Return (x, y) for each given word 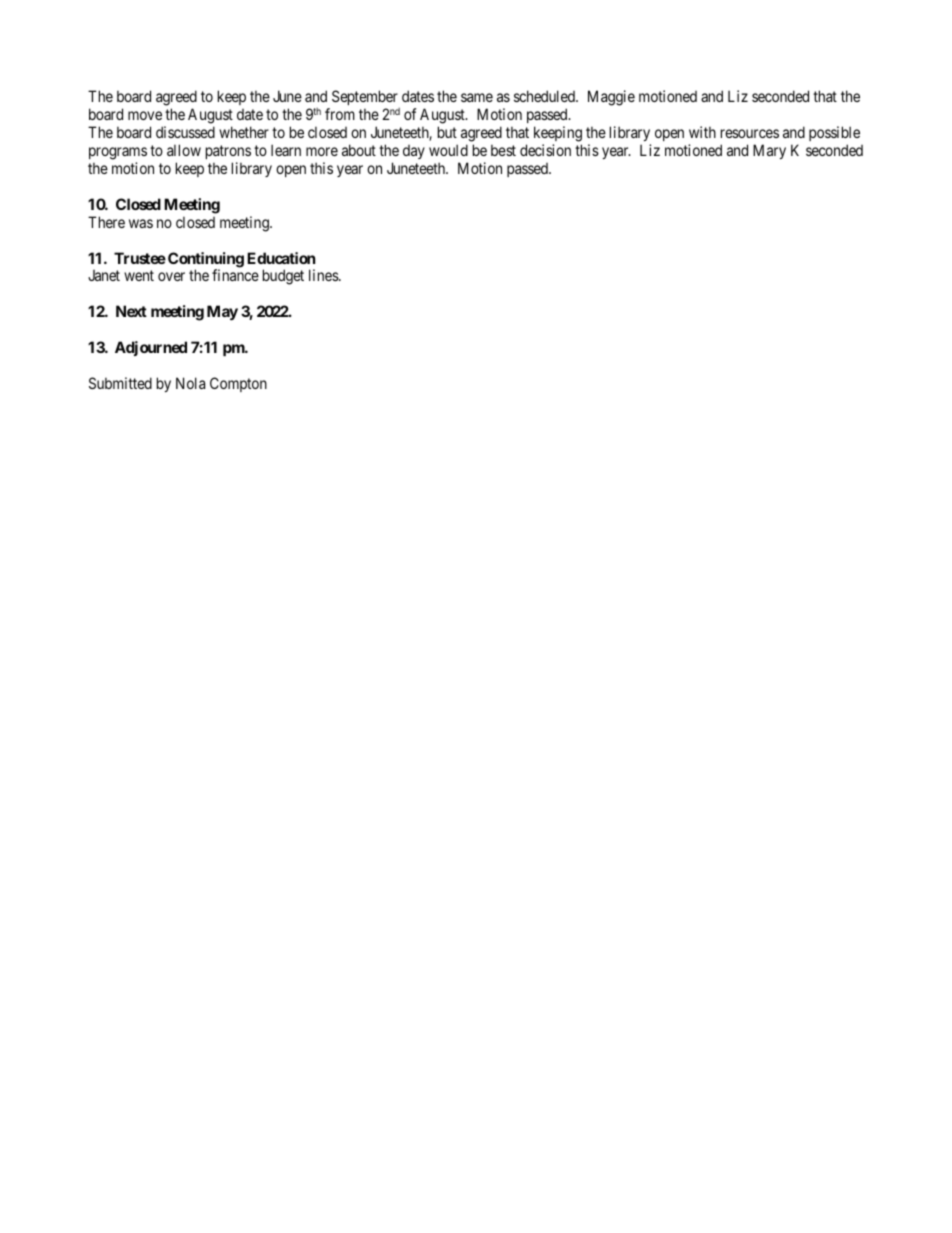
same (477, 97)
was (141, 223)
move (145, 115)
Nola (190, 383)
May (222, 312)
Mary (769, 151)
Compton (238, 384)
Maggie (611, 98)
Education (281, 258)
